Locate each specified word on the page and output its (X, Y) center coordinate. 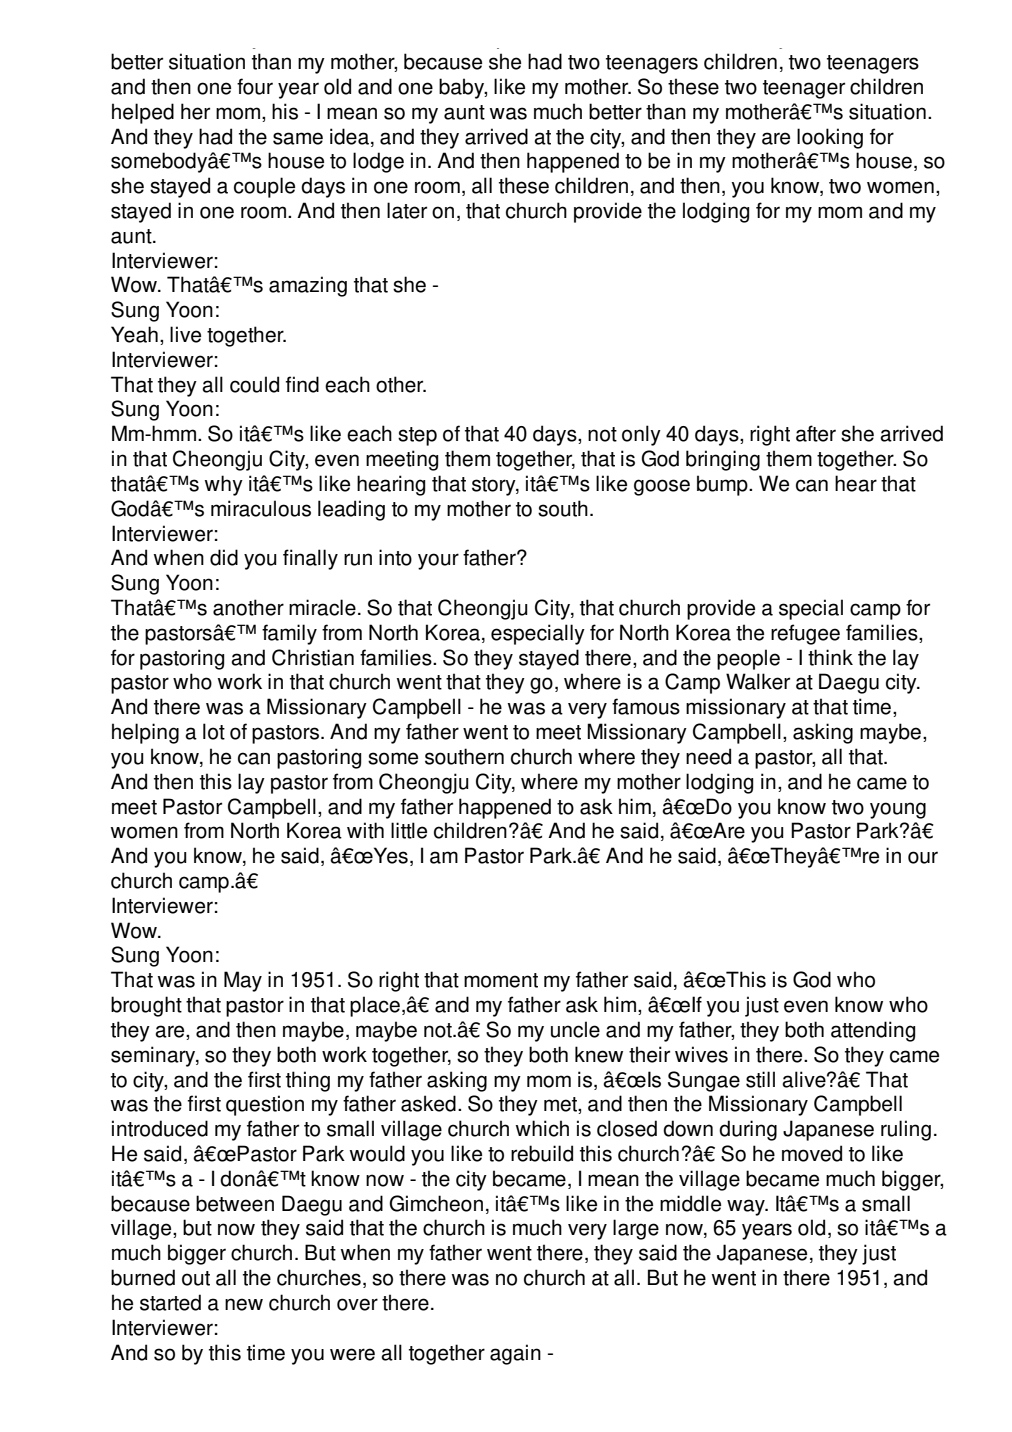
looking (830, 138)
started (170, 1302)
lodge (378, 162)
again (515, 1354)
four (255, 86)
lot (214, 731)
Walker (758, 681)
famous (646, 706)
